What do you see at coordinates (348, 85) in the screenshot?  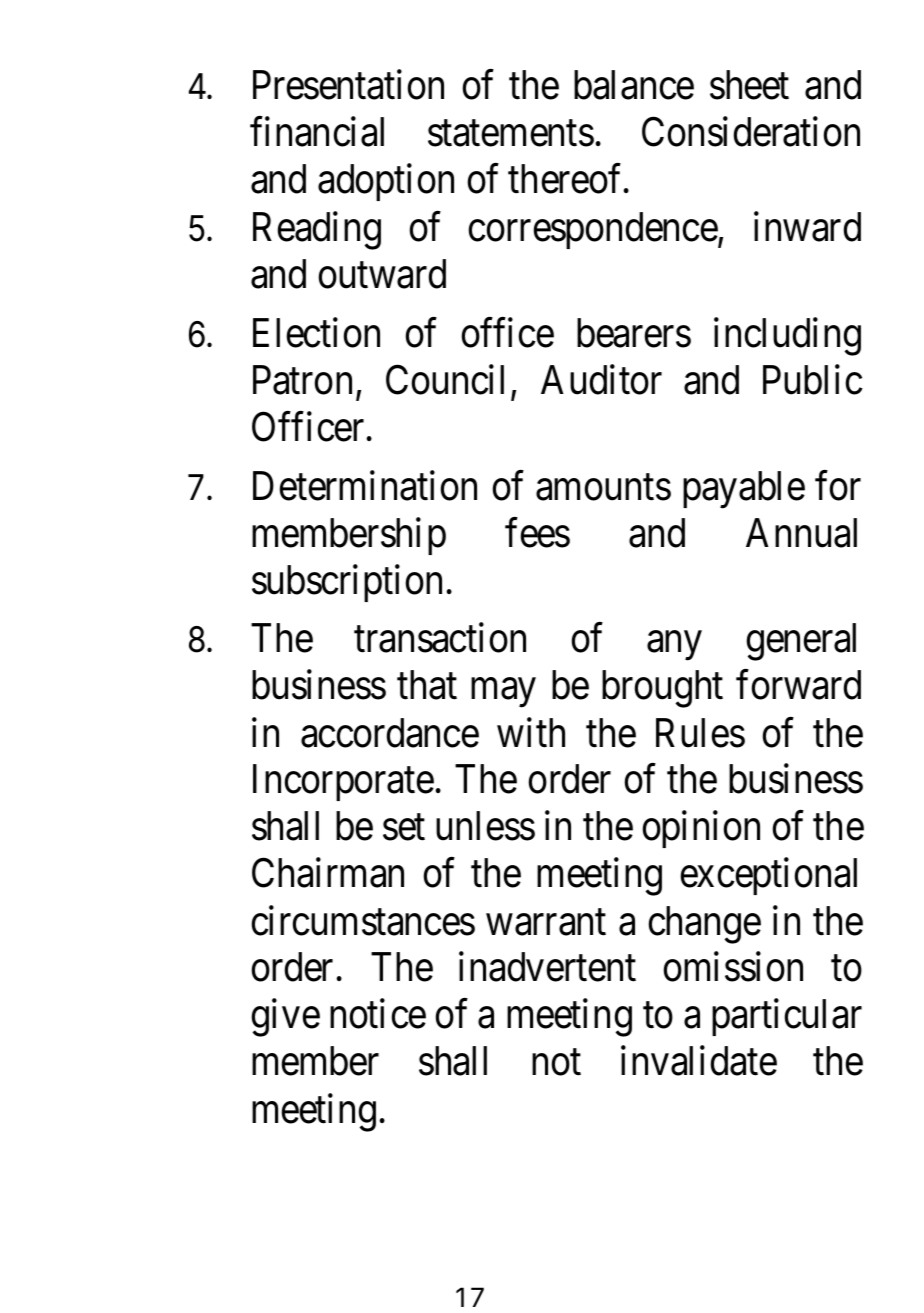 I see `Presentation` at bounding box center [348, 85].
